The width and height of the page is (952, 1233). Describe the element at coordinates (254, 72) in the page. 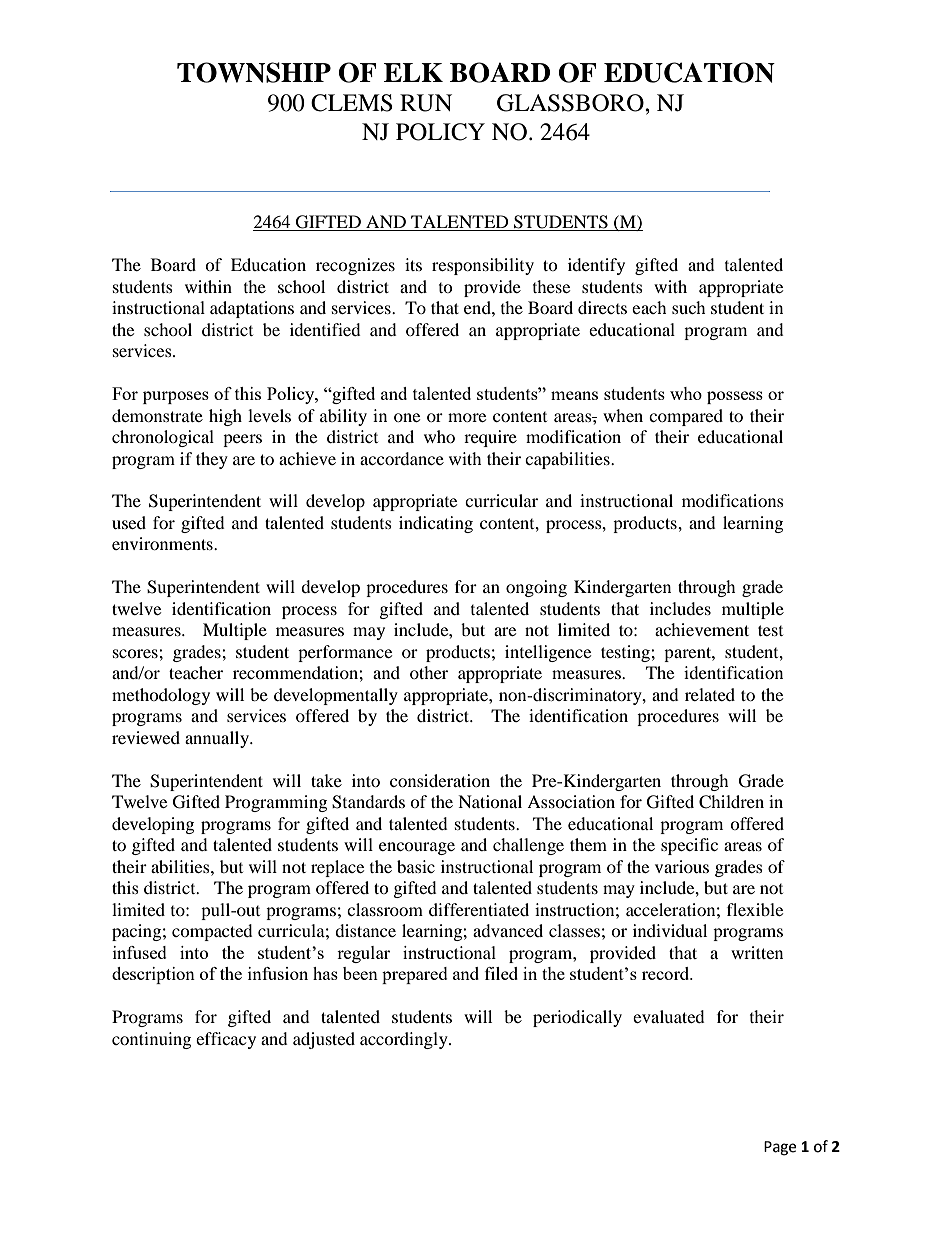

I see `TOWNSHIP` at that location.
